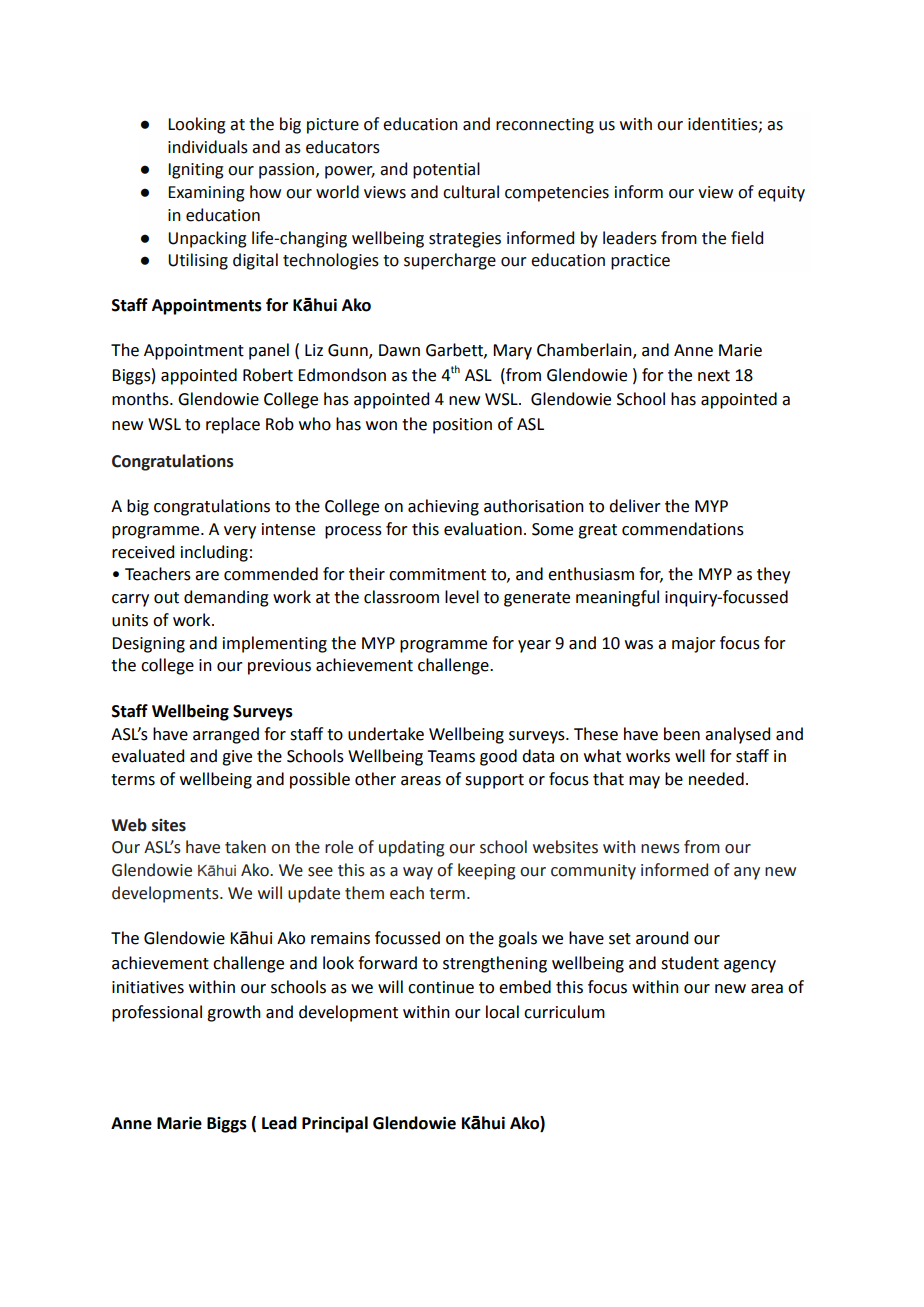 Image resolution: width=924 pixels, height=1307 pixels. What do you see at coordinates (443, 507) in the screenshot?
I see `achieving` at bounding box center [443, 507].
